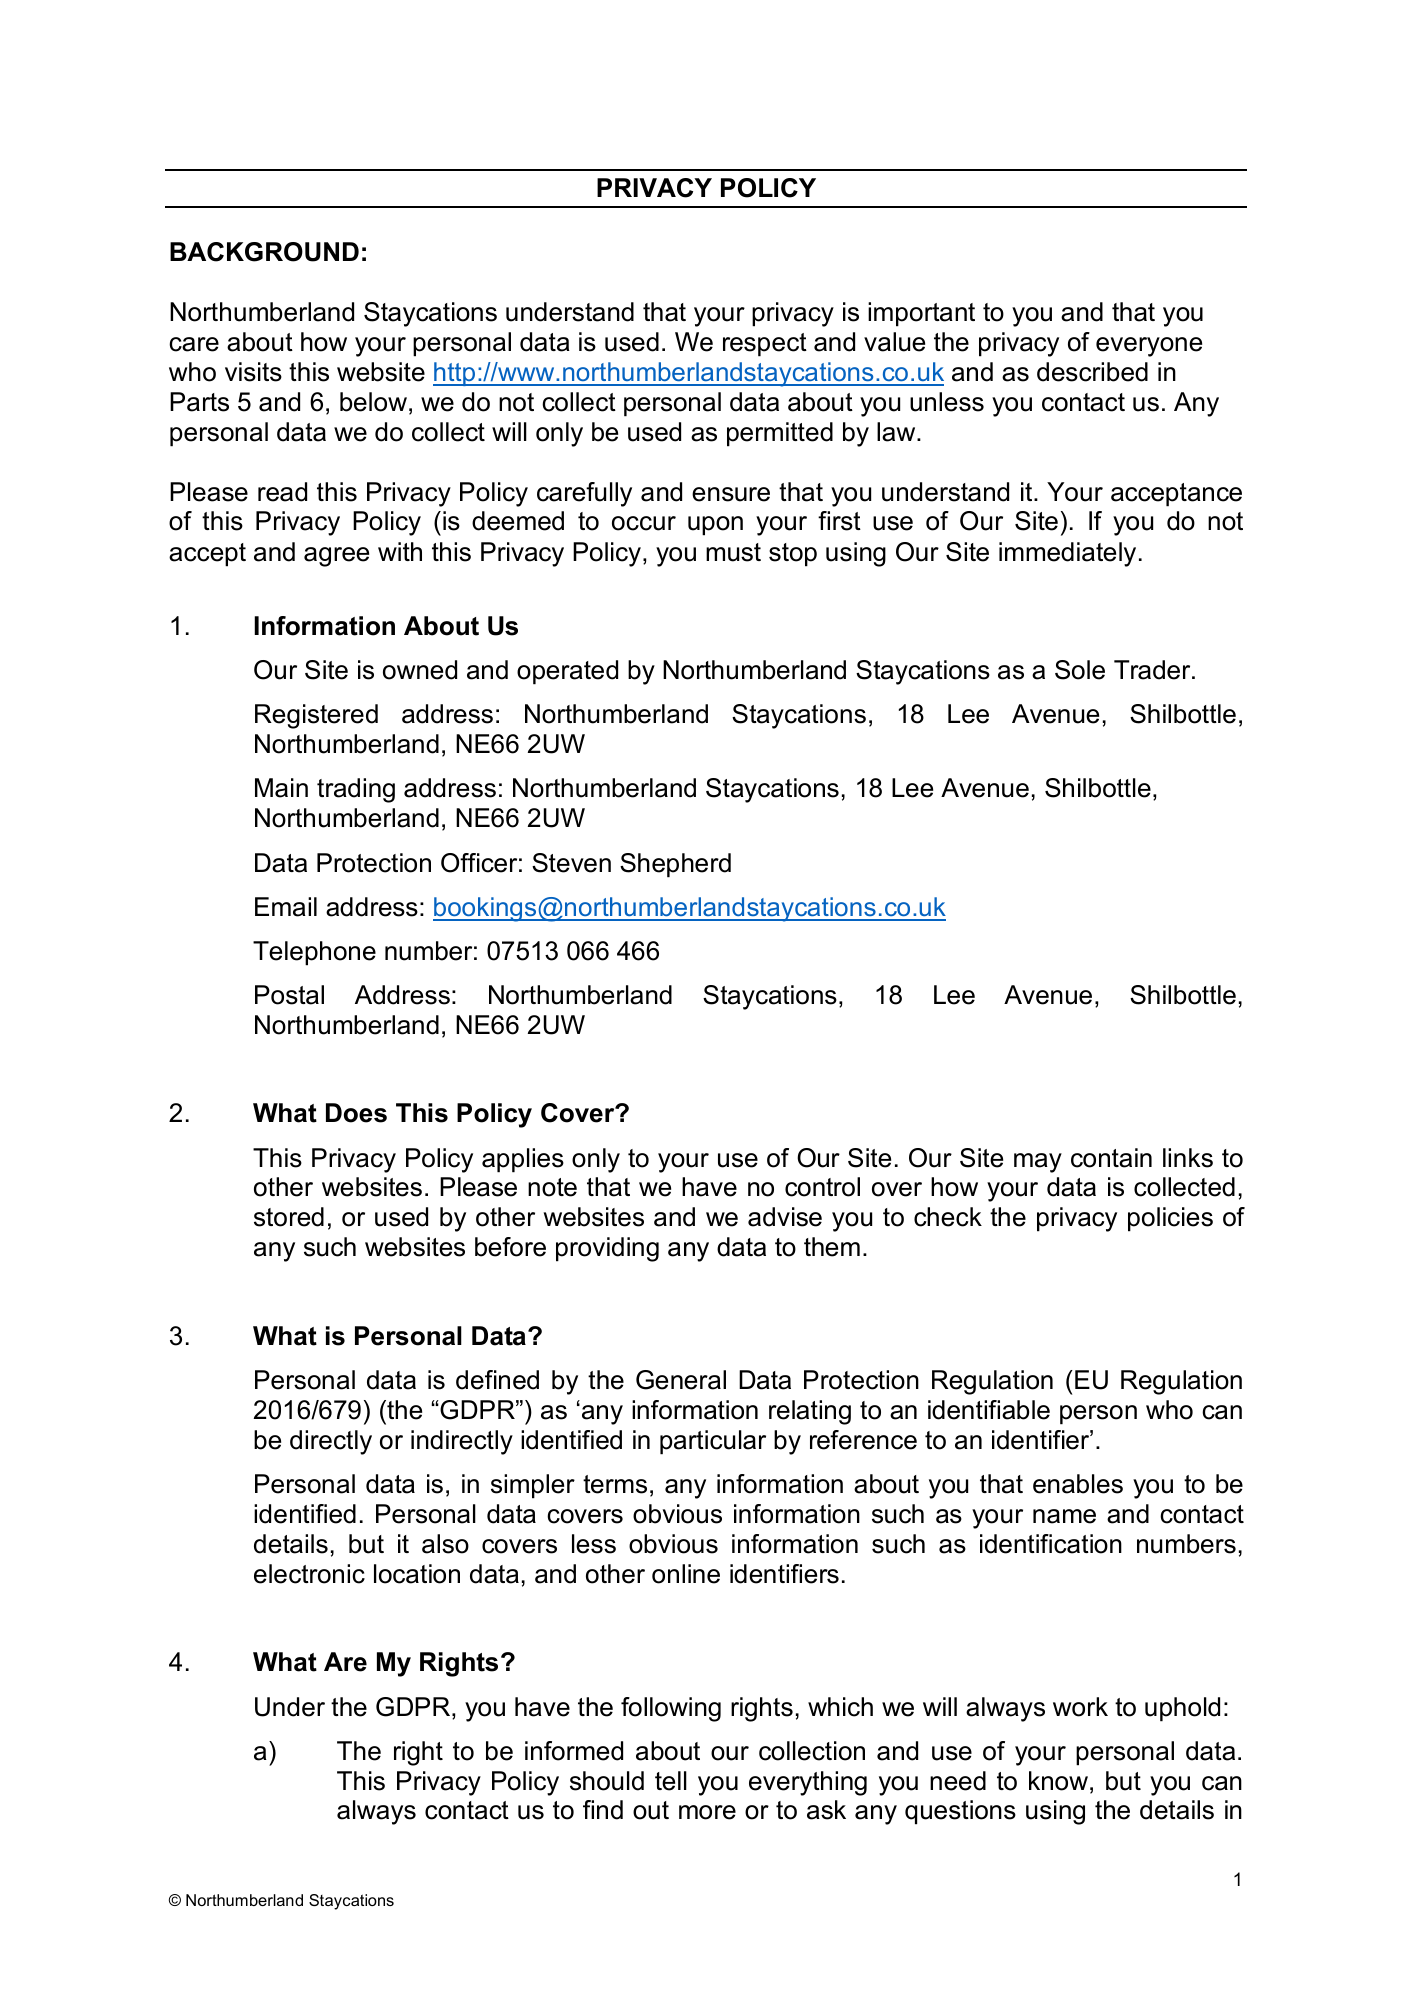 The height and width of the screenshot is (1994, 1410). Describe the element at coordinates (675, 865) in the screenshot. I see `Shepherd` at that location.
